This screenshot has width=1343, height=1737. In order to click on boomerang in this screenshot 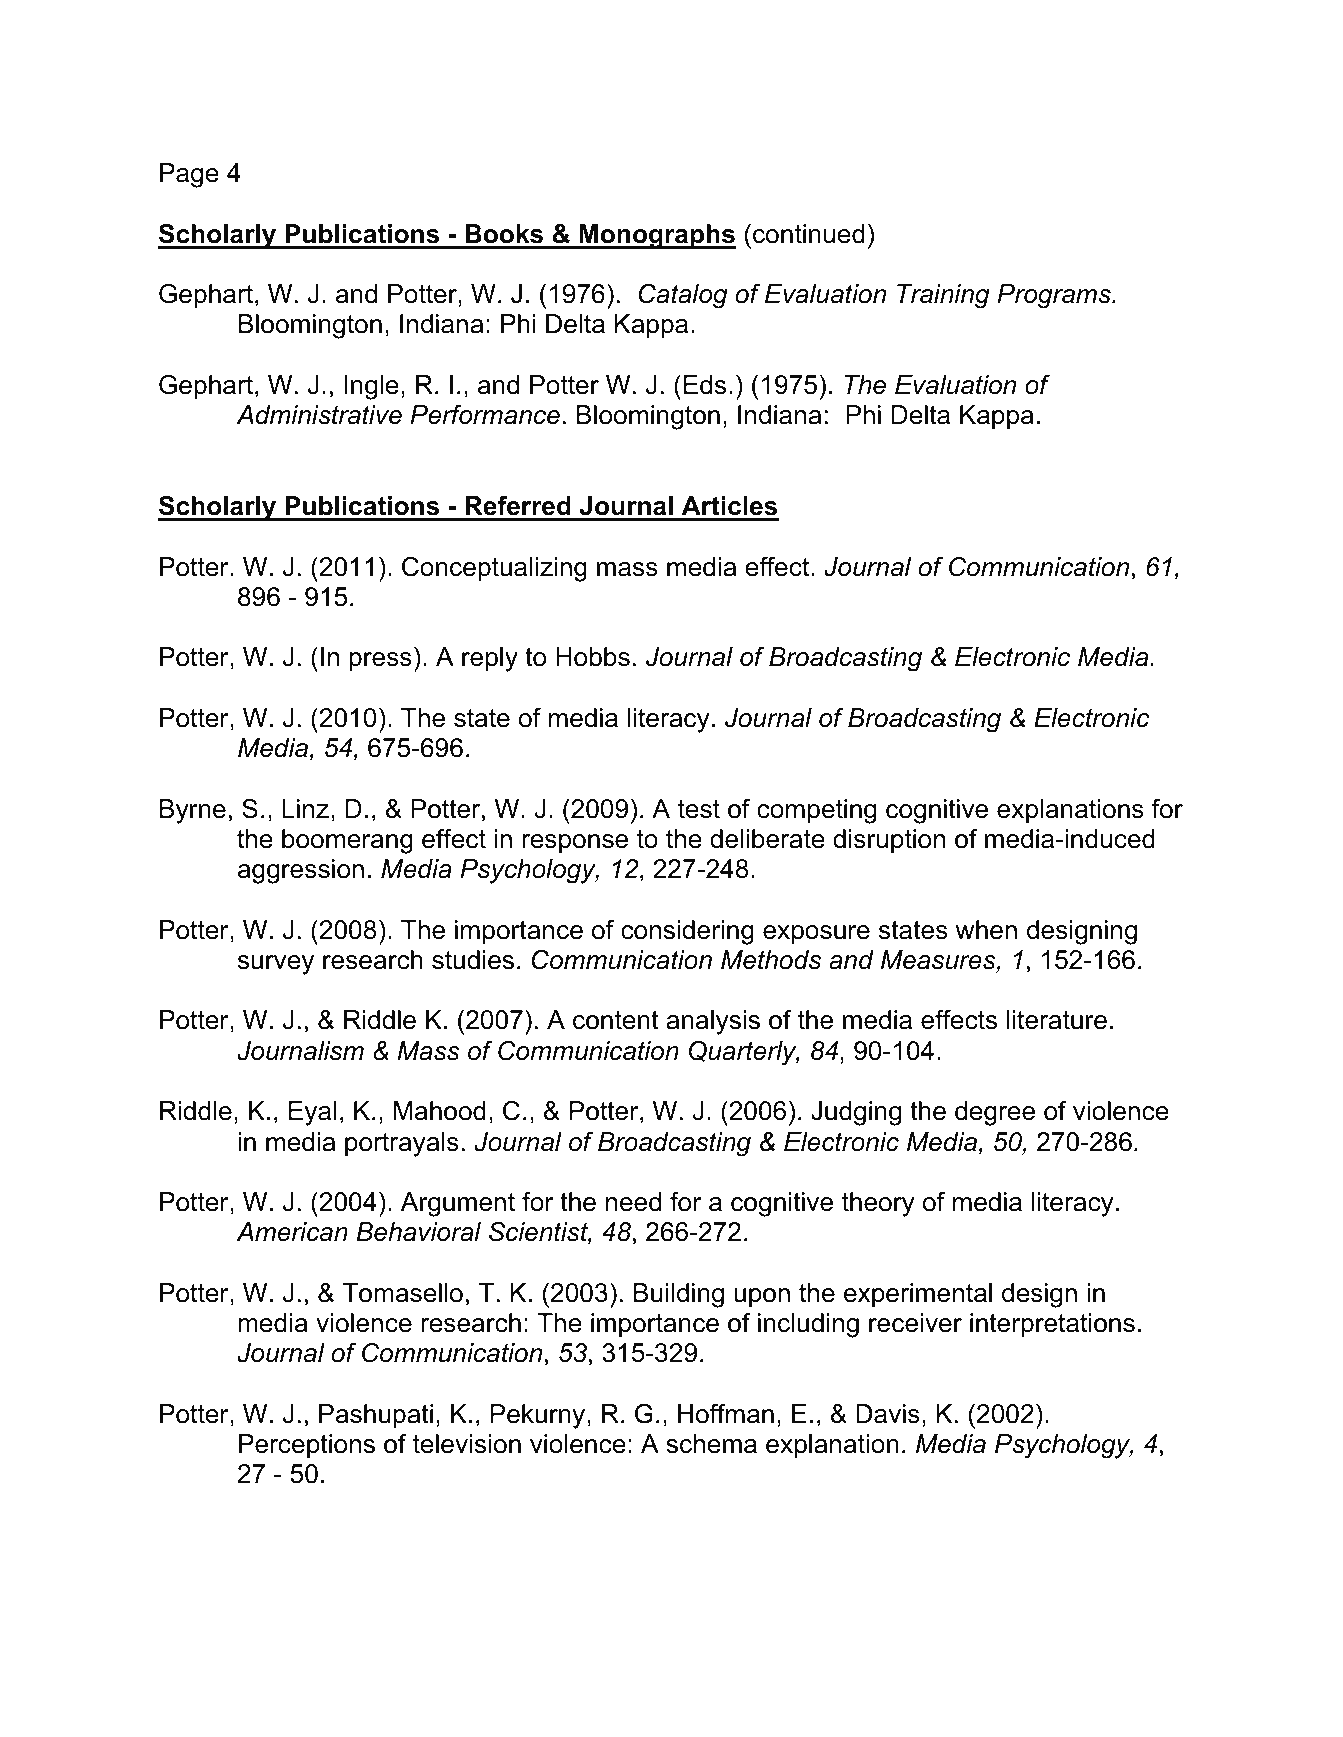, I will do `click(347, 841)`.
